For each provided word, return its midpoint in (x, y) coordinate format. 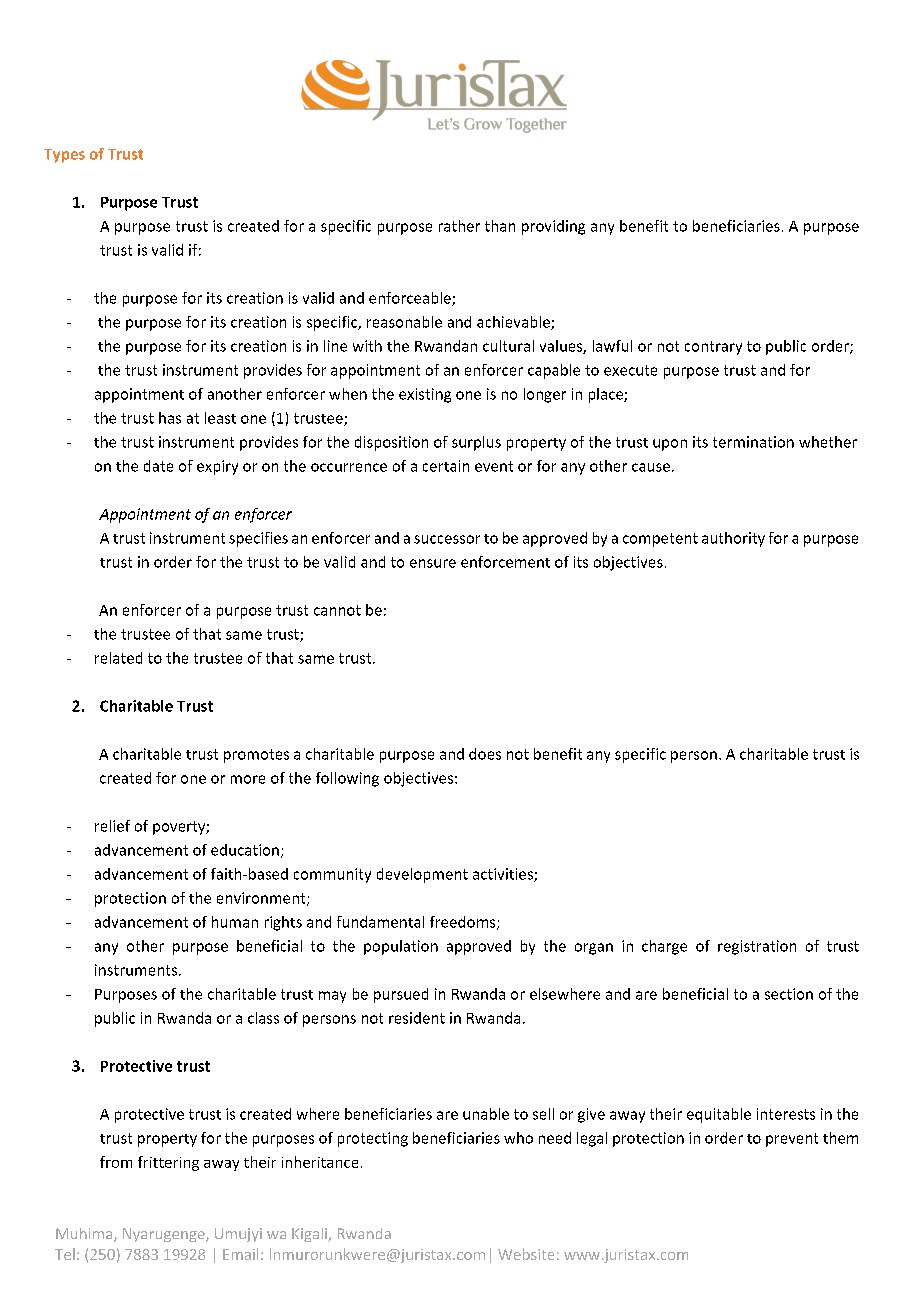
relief (112, 826)
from (116, 1162)
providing (553, 227)
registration (757, 947)
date (158, 466)
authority (733, 539)
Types (64, 156)
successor (447, 539)
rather (459, 226)
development (422, 875)
